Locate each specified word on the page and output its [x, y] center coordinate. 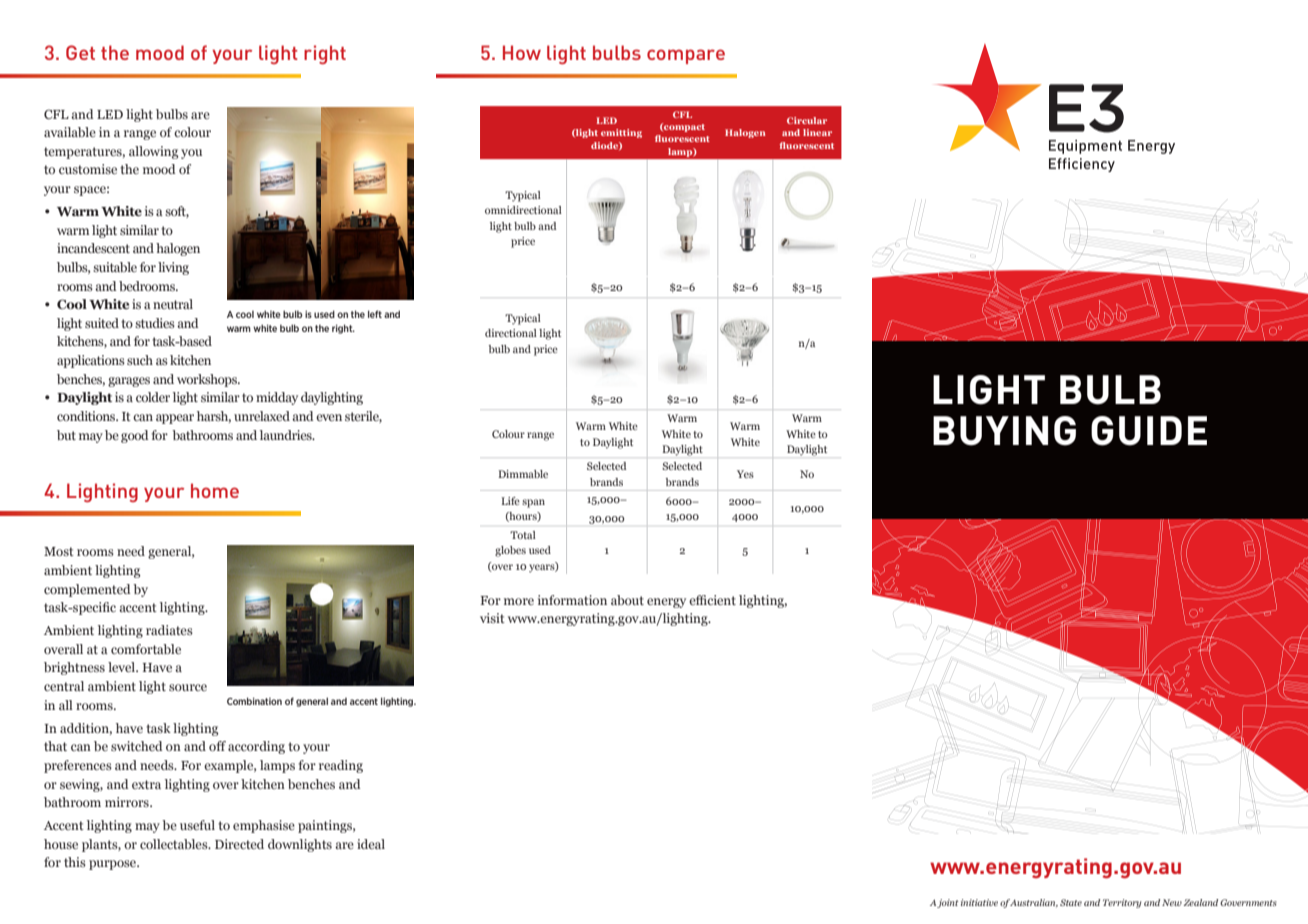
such [140, 360]
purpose [114, 865]
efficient [712, 600]
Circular [807, 120]
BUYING [1004, 431]
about [627, 600]
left [375, 314]
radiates [169, 630]
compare [686, 56]
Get [80, 52]
